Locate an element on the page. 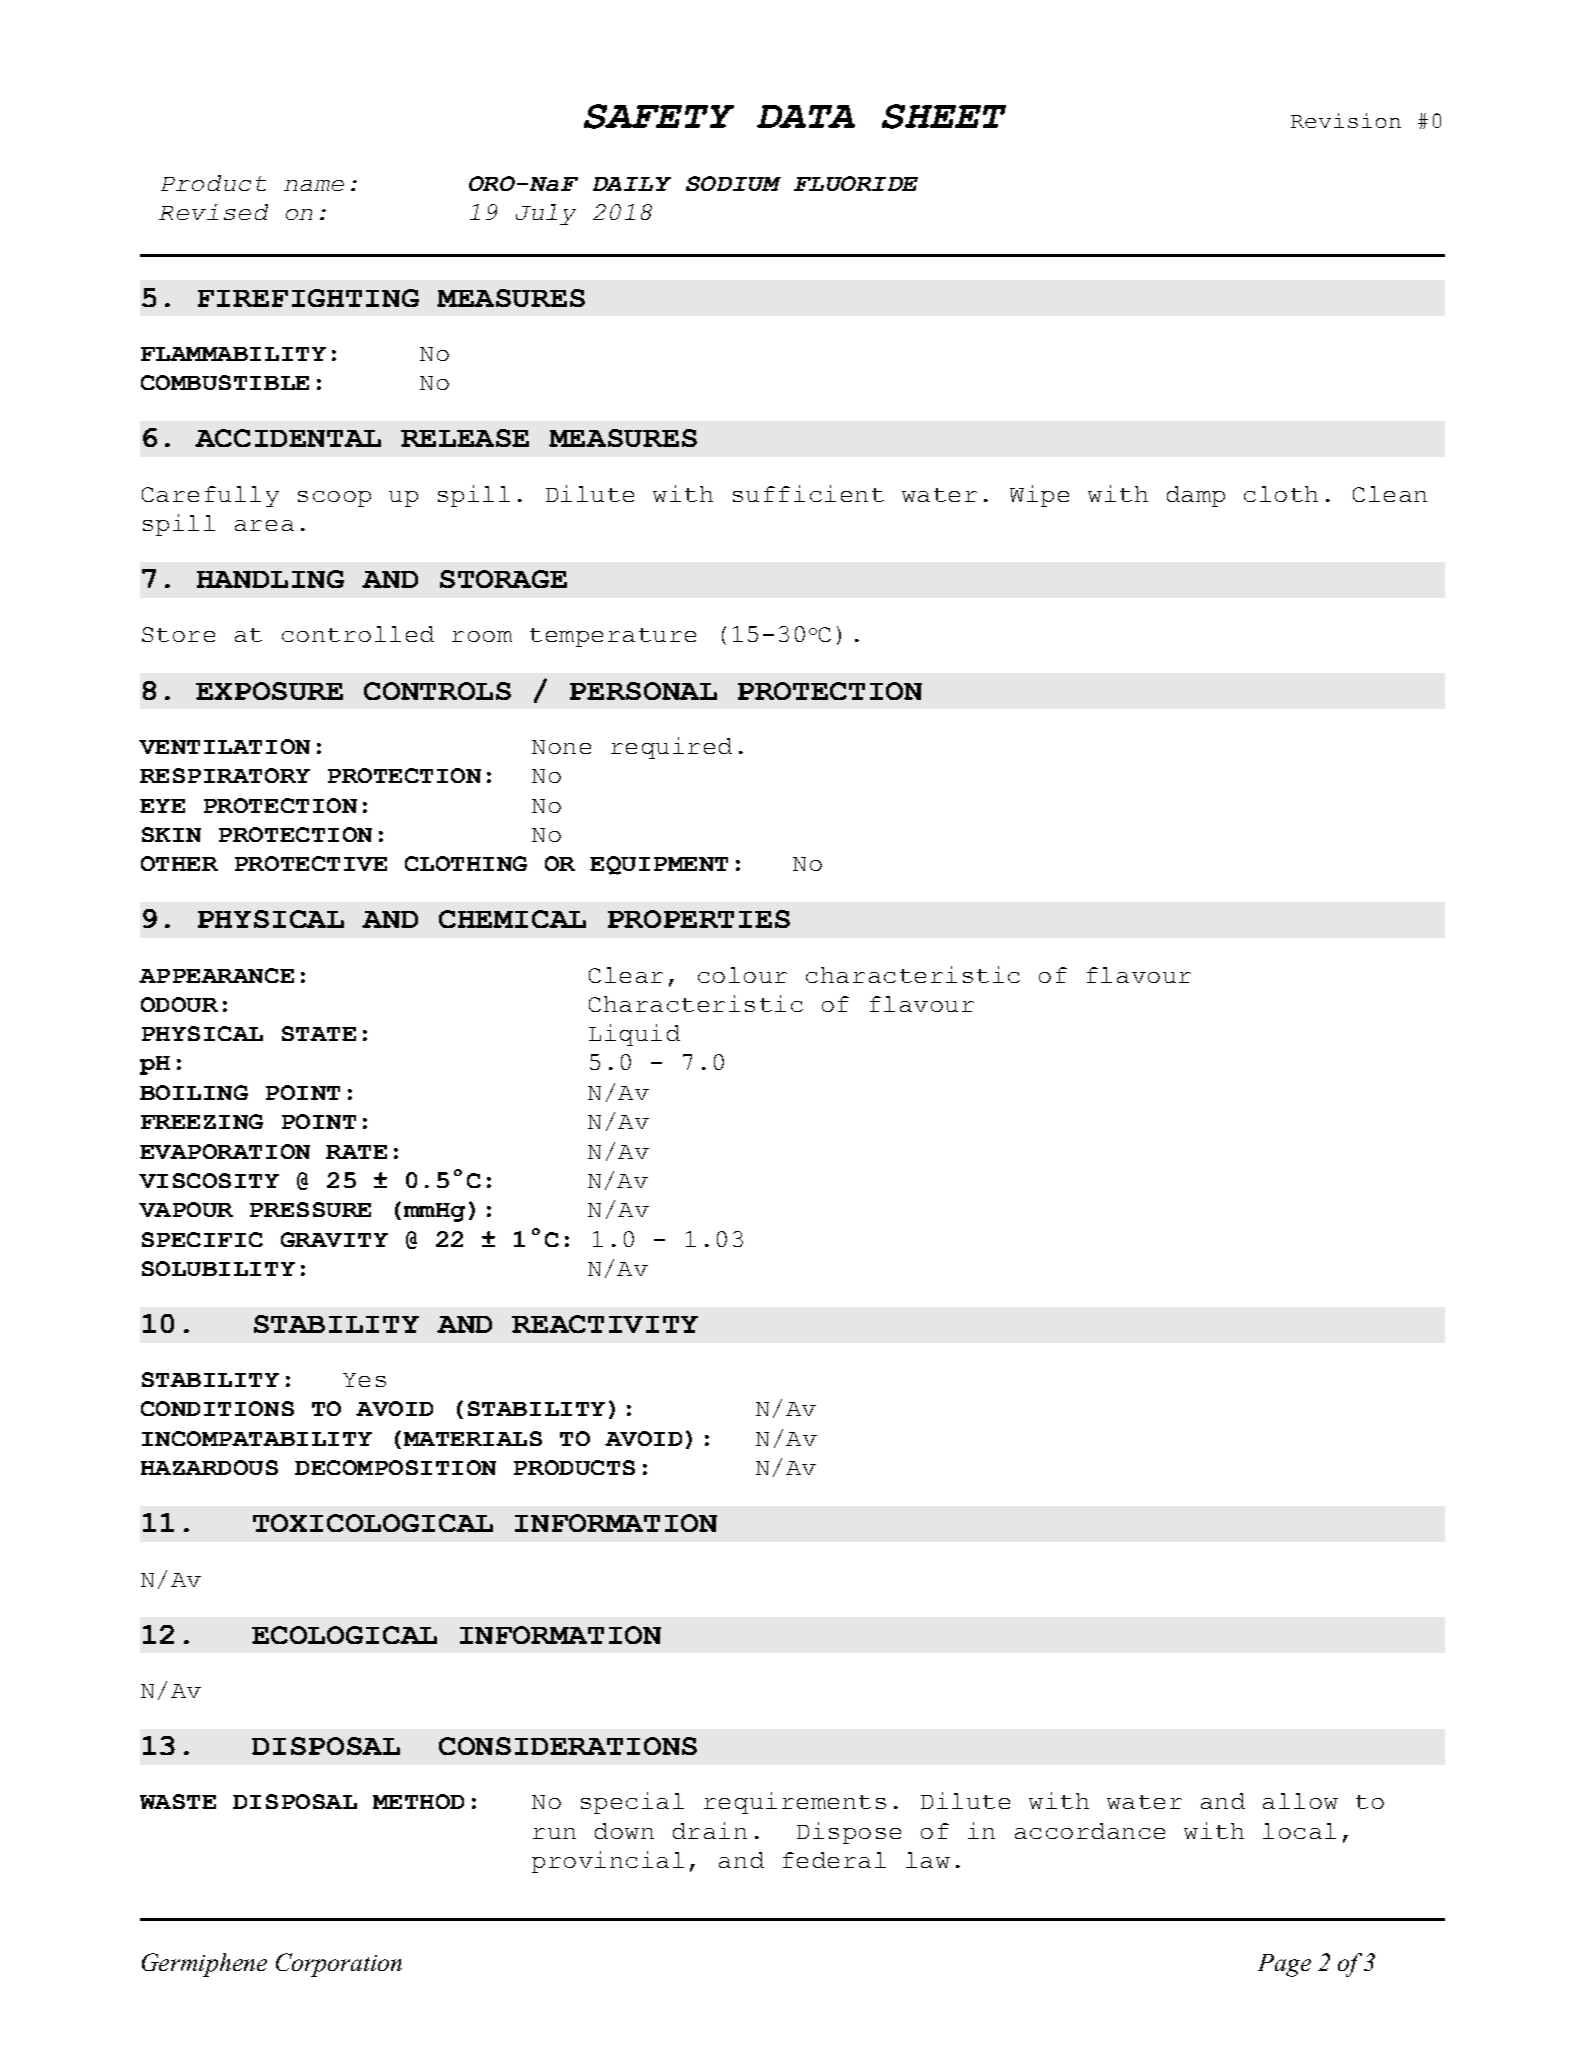  SODIUM is located at coordinates (733, 183).
